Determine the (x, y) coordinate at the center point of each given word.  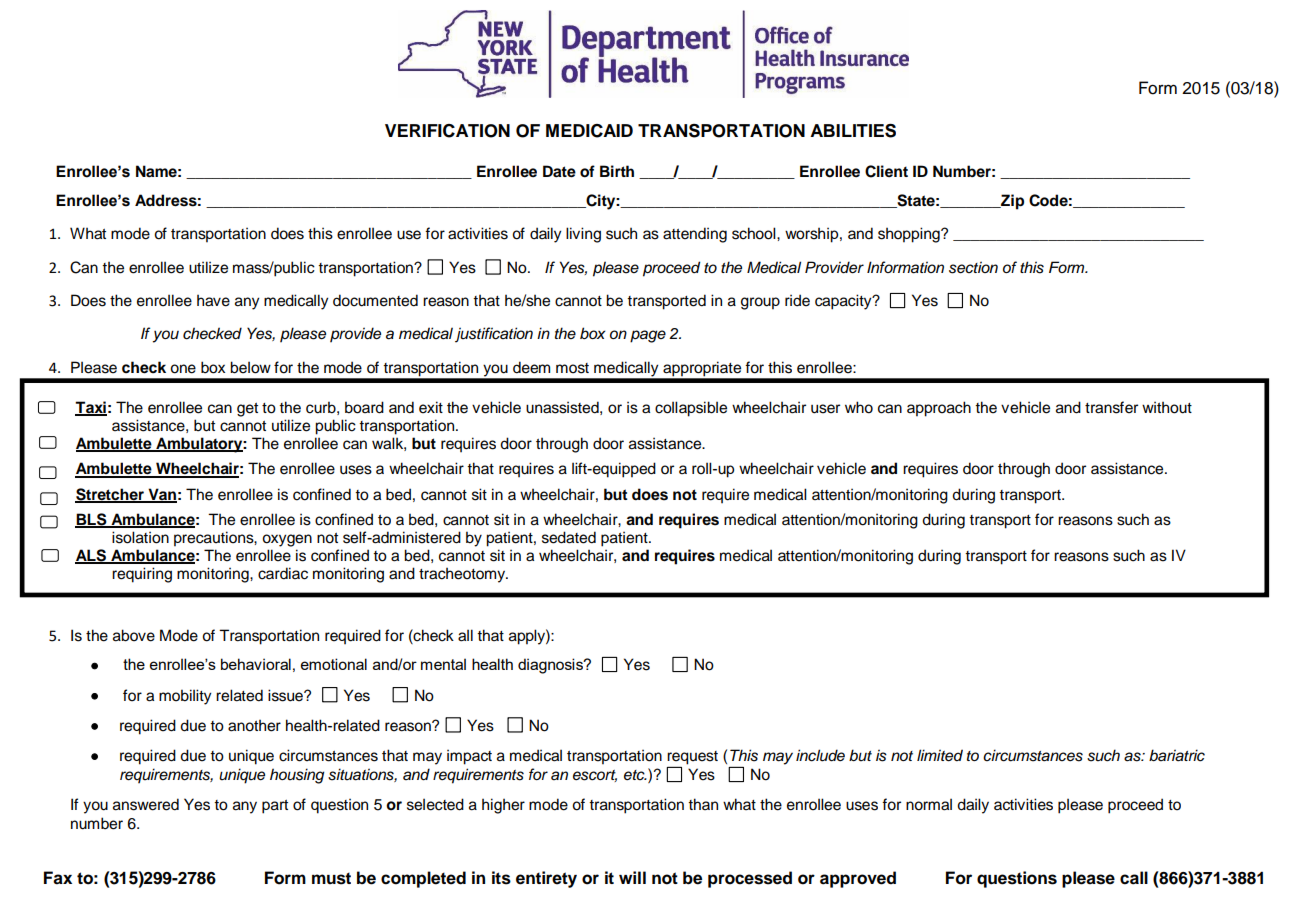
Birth (617, 171)
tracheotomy (463, 575)
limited (940, 755)
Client (886, 171)
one (183, 369)
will (632, 877)
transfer (1111, 407)
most (572, 368)
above (134, 635)
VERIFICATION (447, 131)
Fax (58, 878)
